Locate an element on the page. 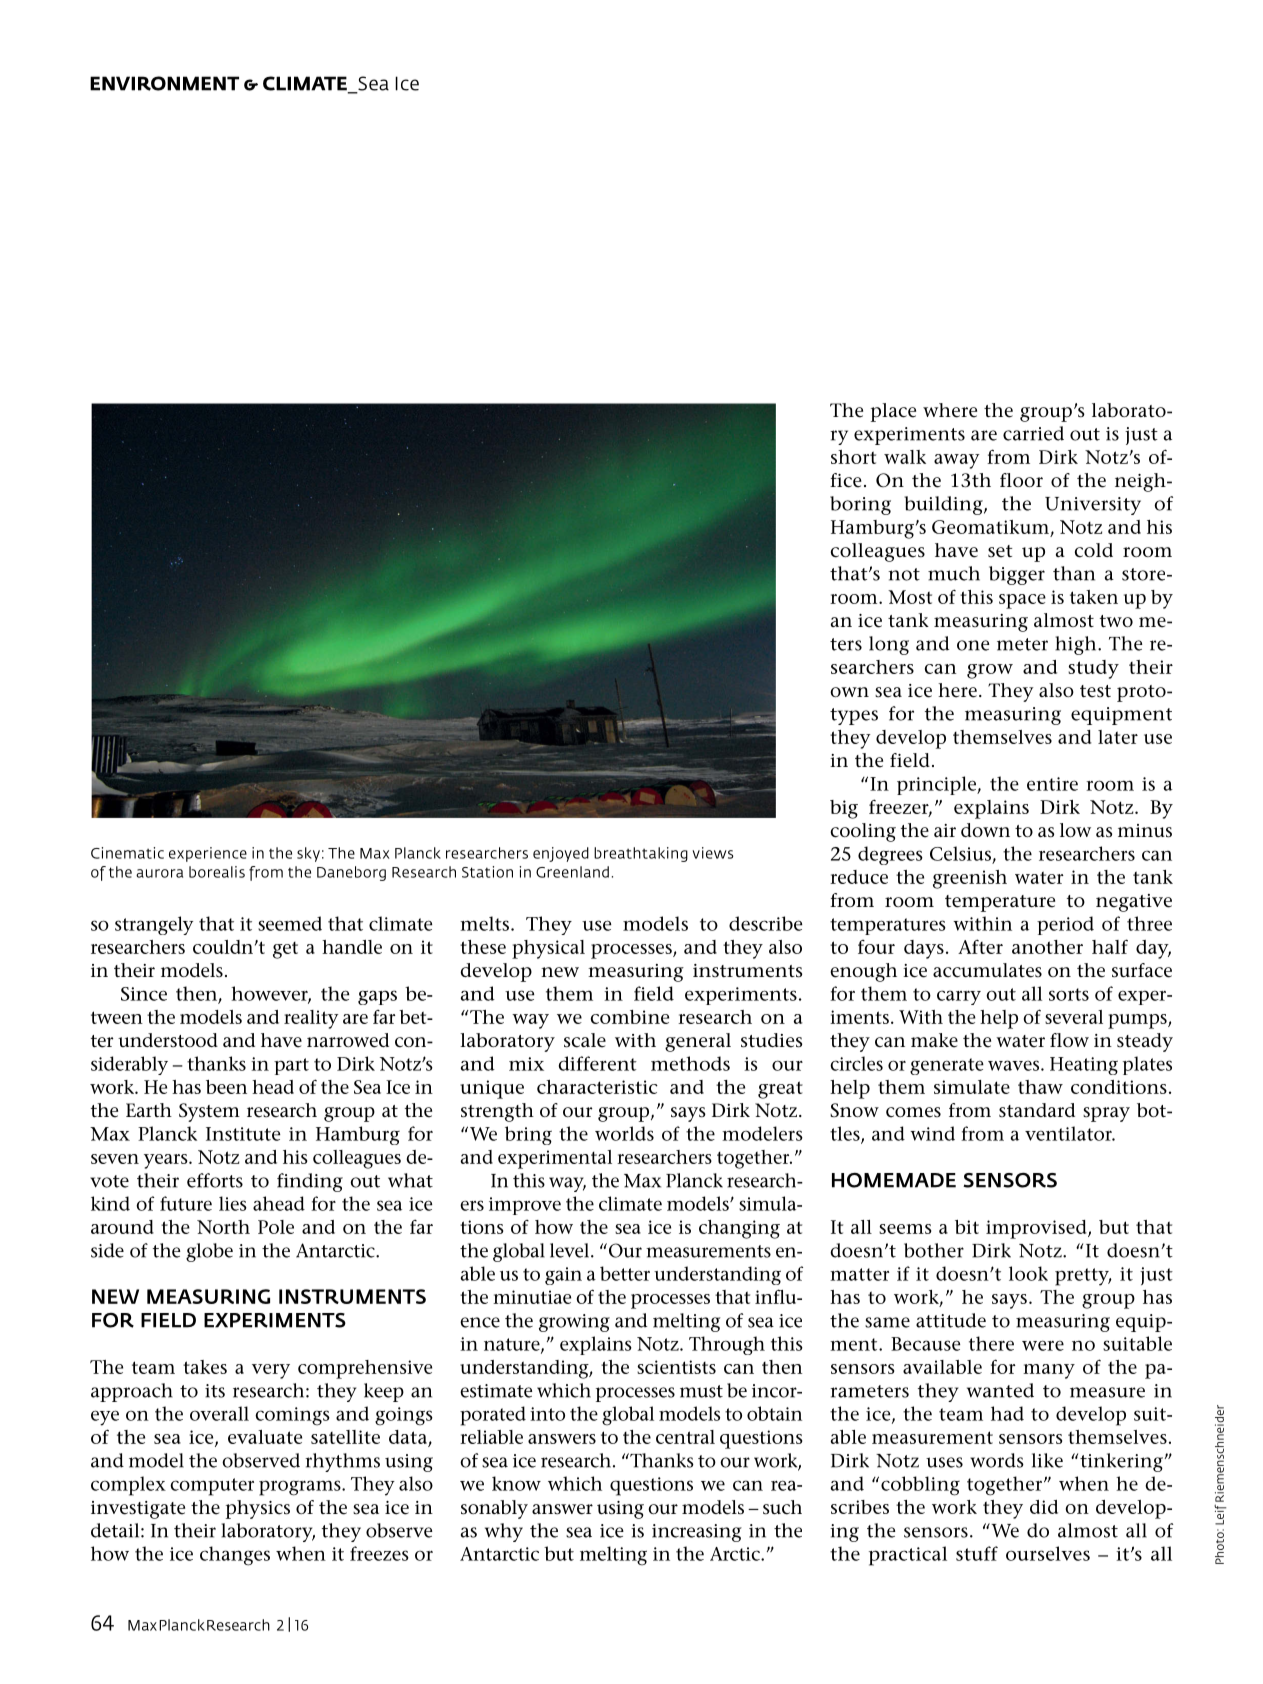 Image resolution: width=1263 pixels, height=1684 pixels. short is located at coordinates (853, 457).
